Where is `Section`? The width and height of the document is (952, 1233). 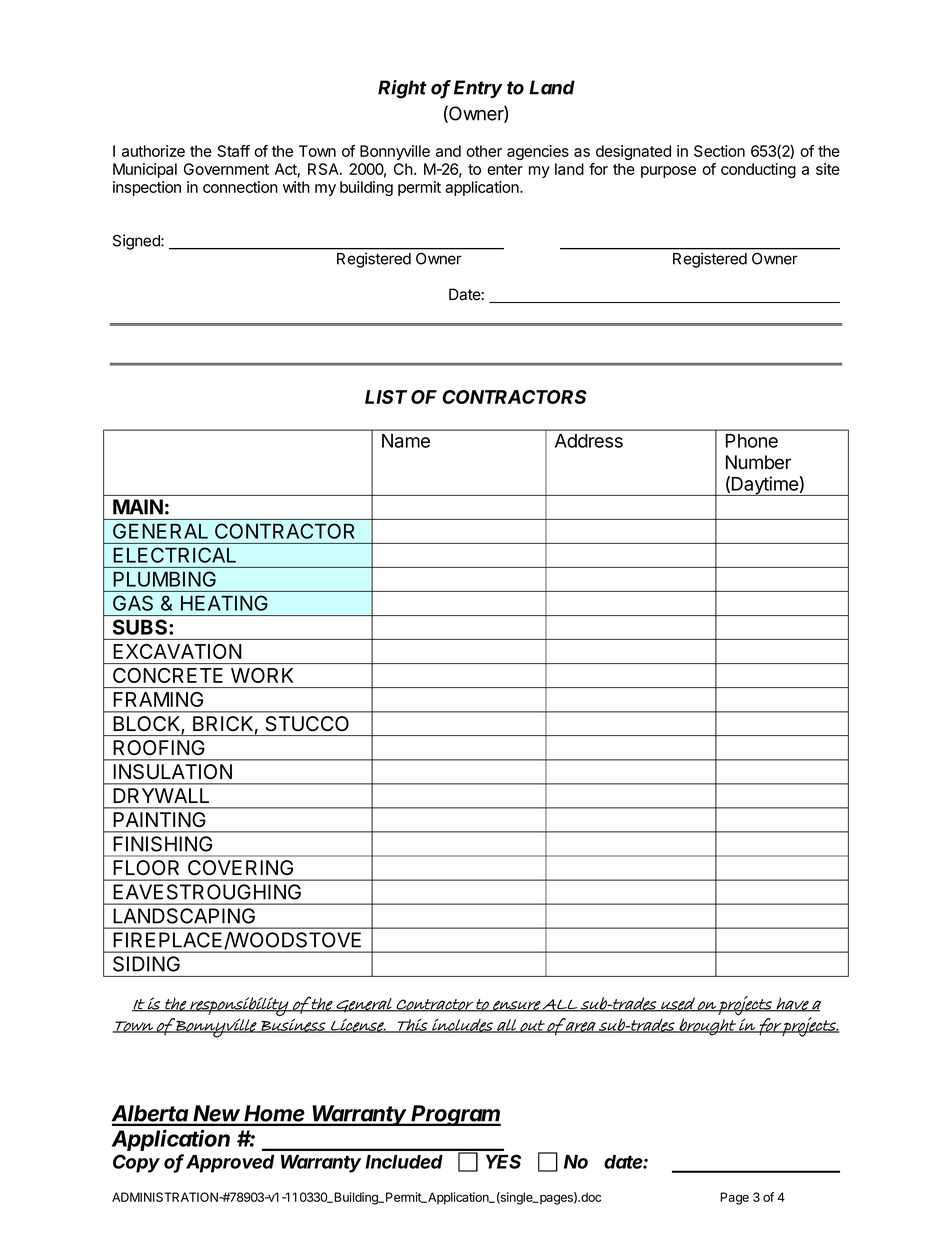
Section is located at coordinates (719, 151).
